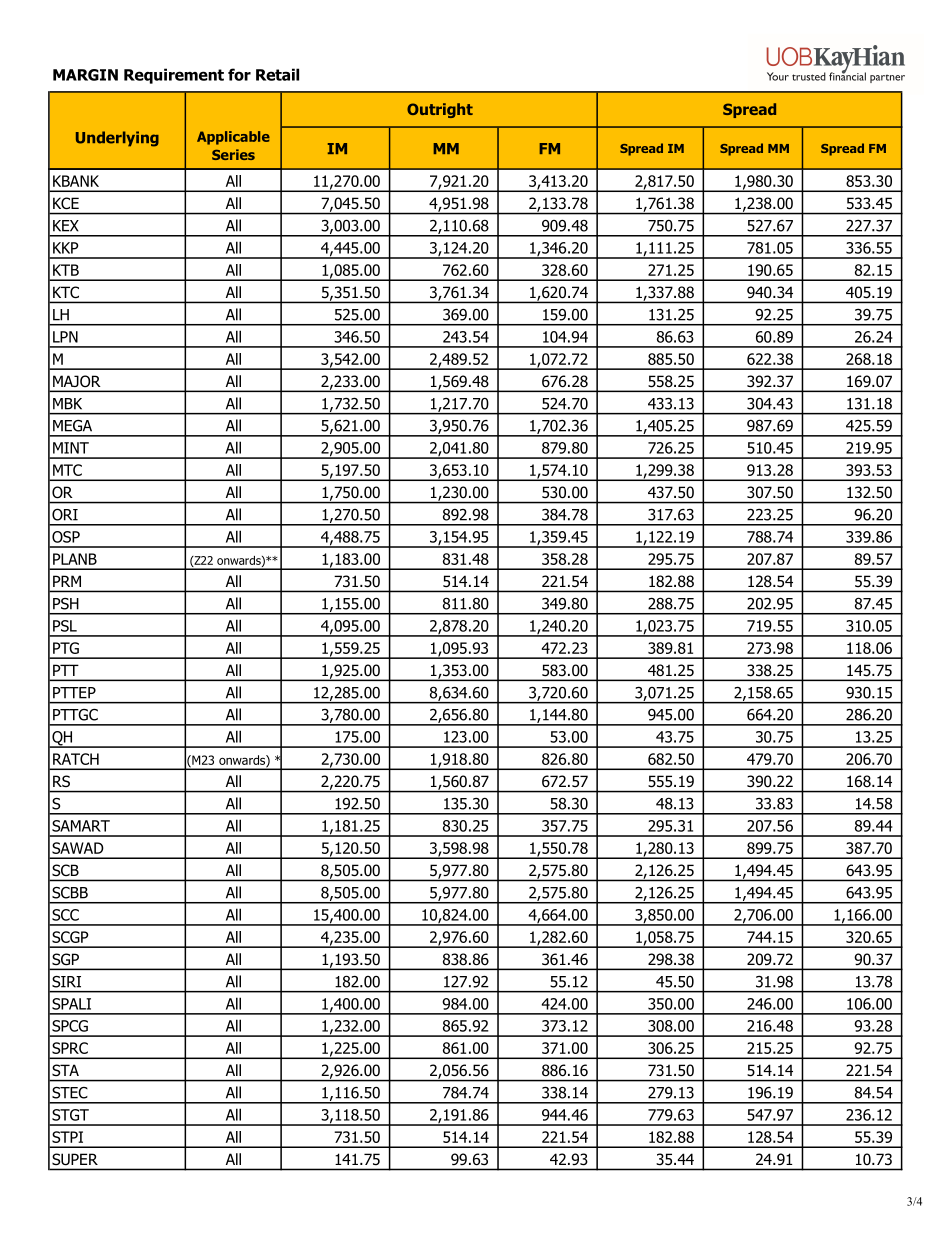 This image has width=952, height=1233. Describe the element at coordinates (66, 604) in the image. I see `PSH` at that location.
